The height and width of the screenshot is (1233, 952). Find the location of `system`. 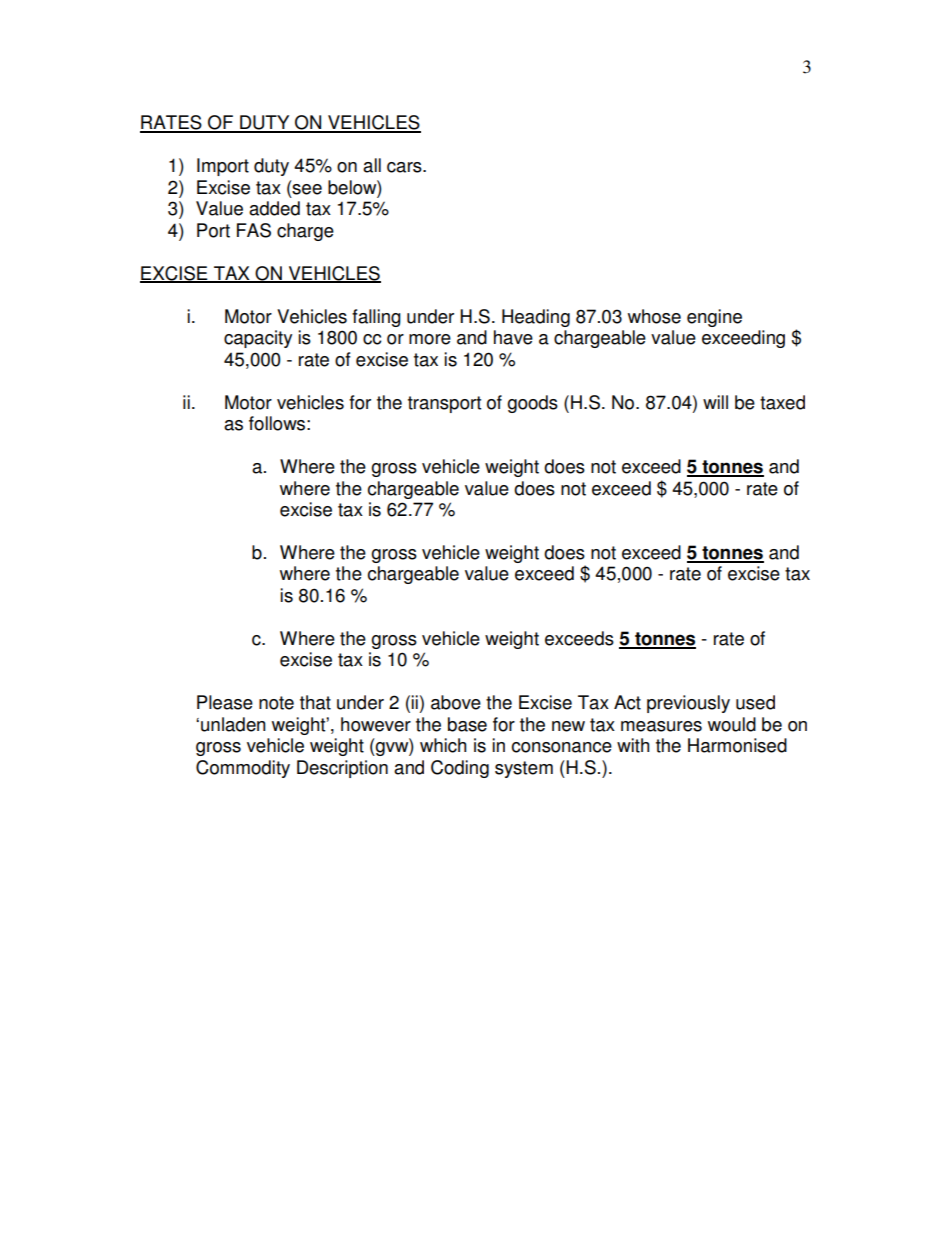

system is located at coordinates (524, 769).
